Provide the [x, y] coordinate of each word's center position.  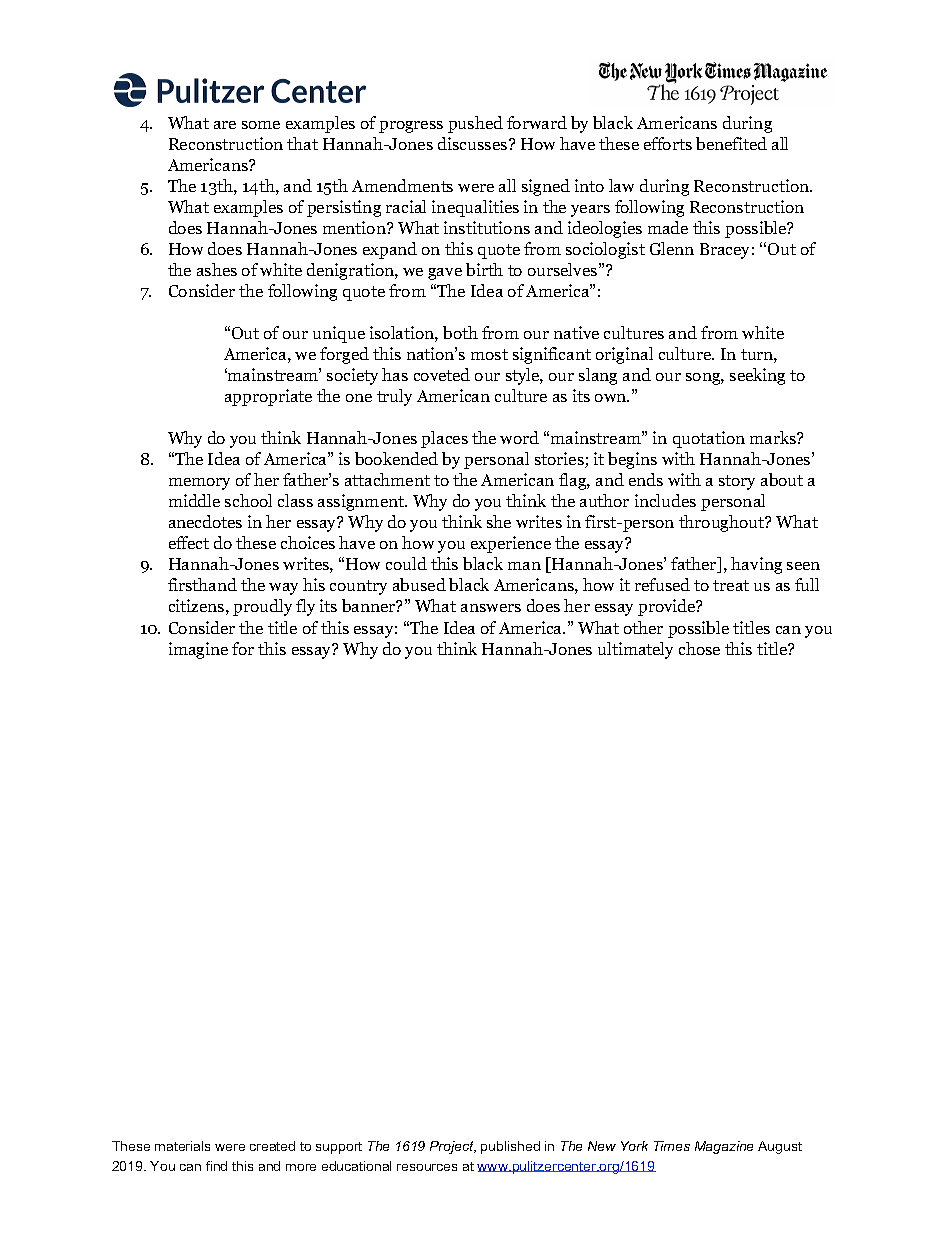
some [261, 125]
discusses [474, 143]
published [510, 1147]
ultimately [635, 650]
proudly [262, 607]
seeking [757, 376]
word [519, 437]
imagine [198, 650]
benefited [731, 143]
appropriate [268, 397]
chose [699, 648]
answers [491, 608]
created [272, 1146]
